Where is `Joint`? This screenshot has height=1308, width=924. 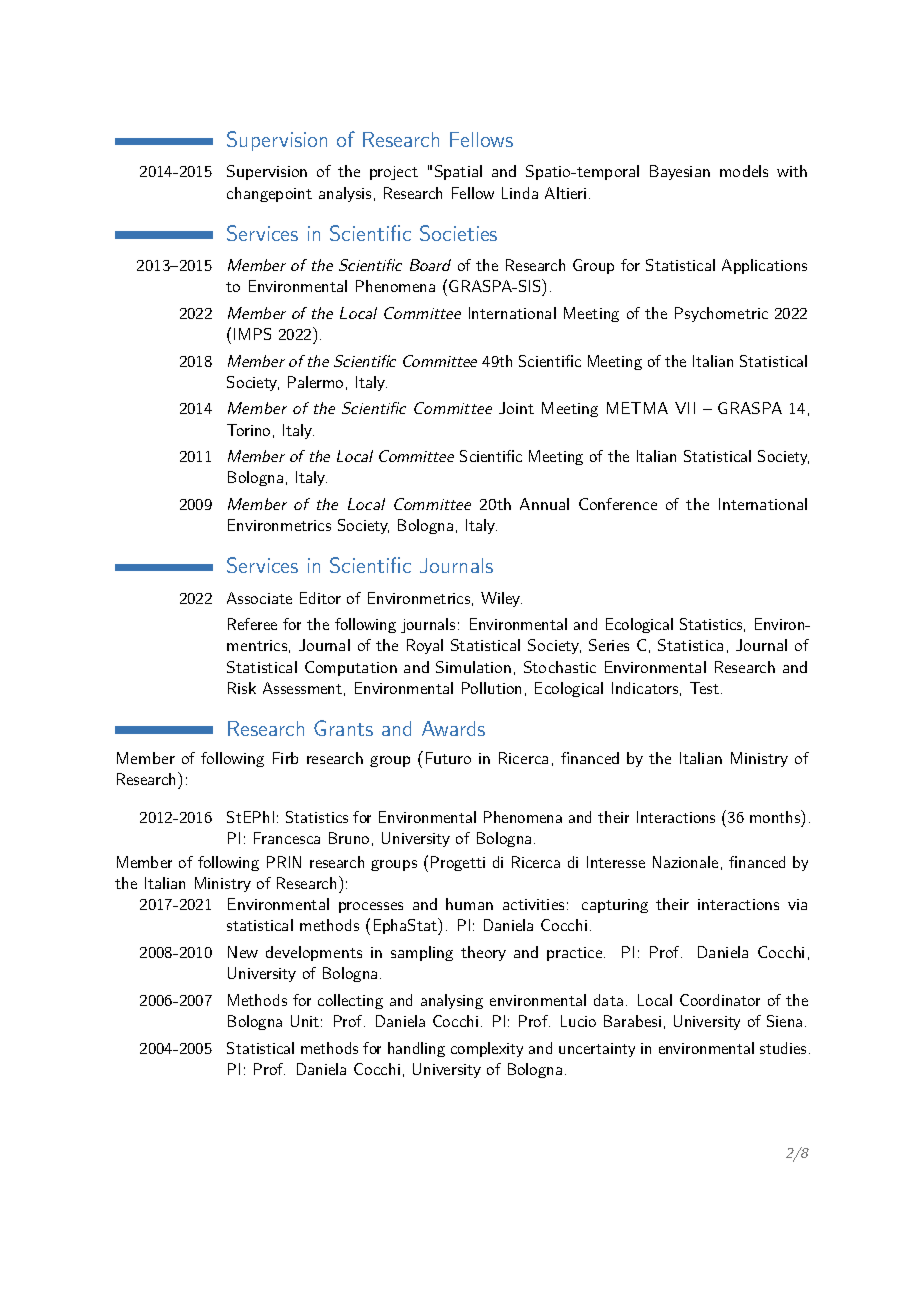
Joint is located at coordinates (516, 408).
